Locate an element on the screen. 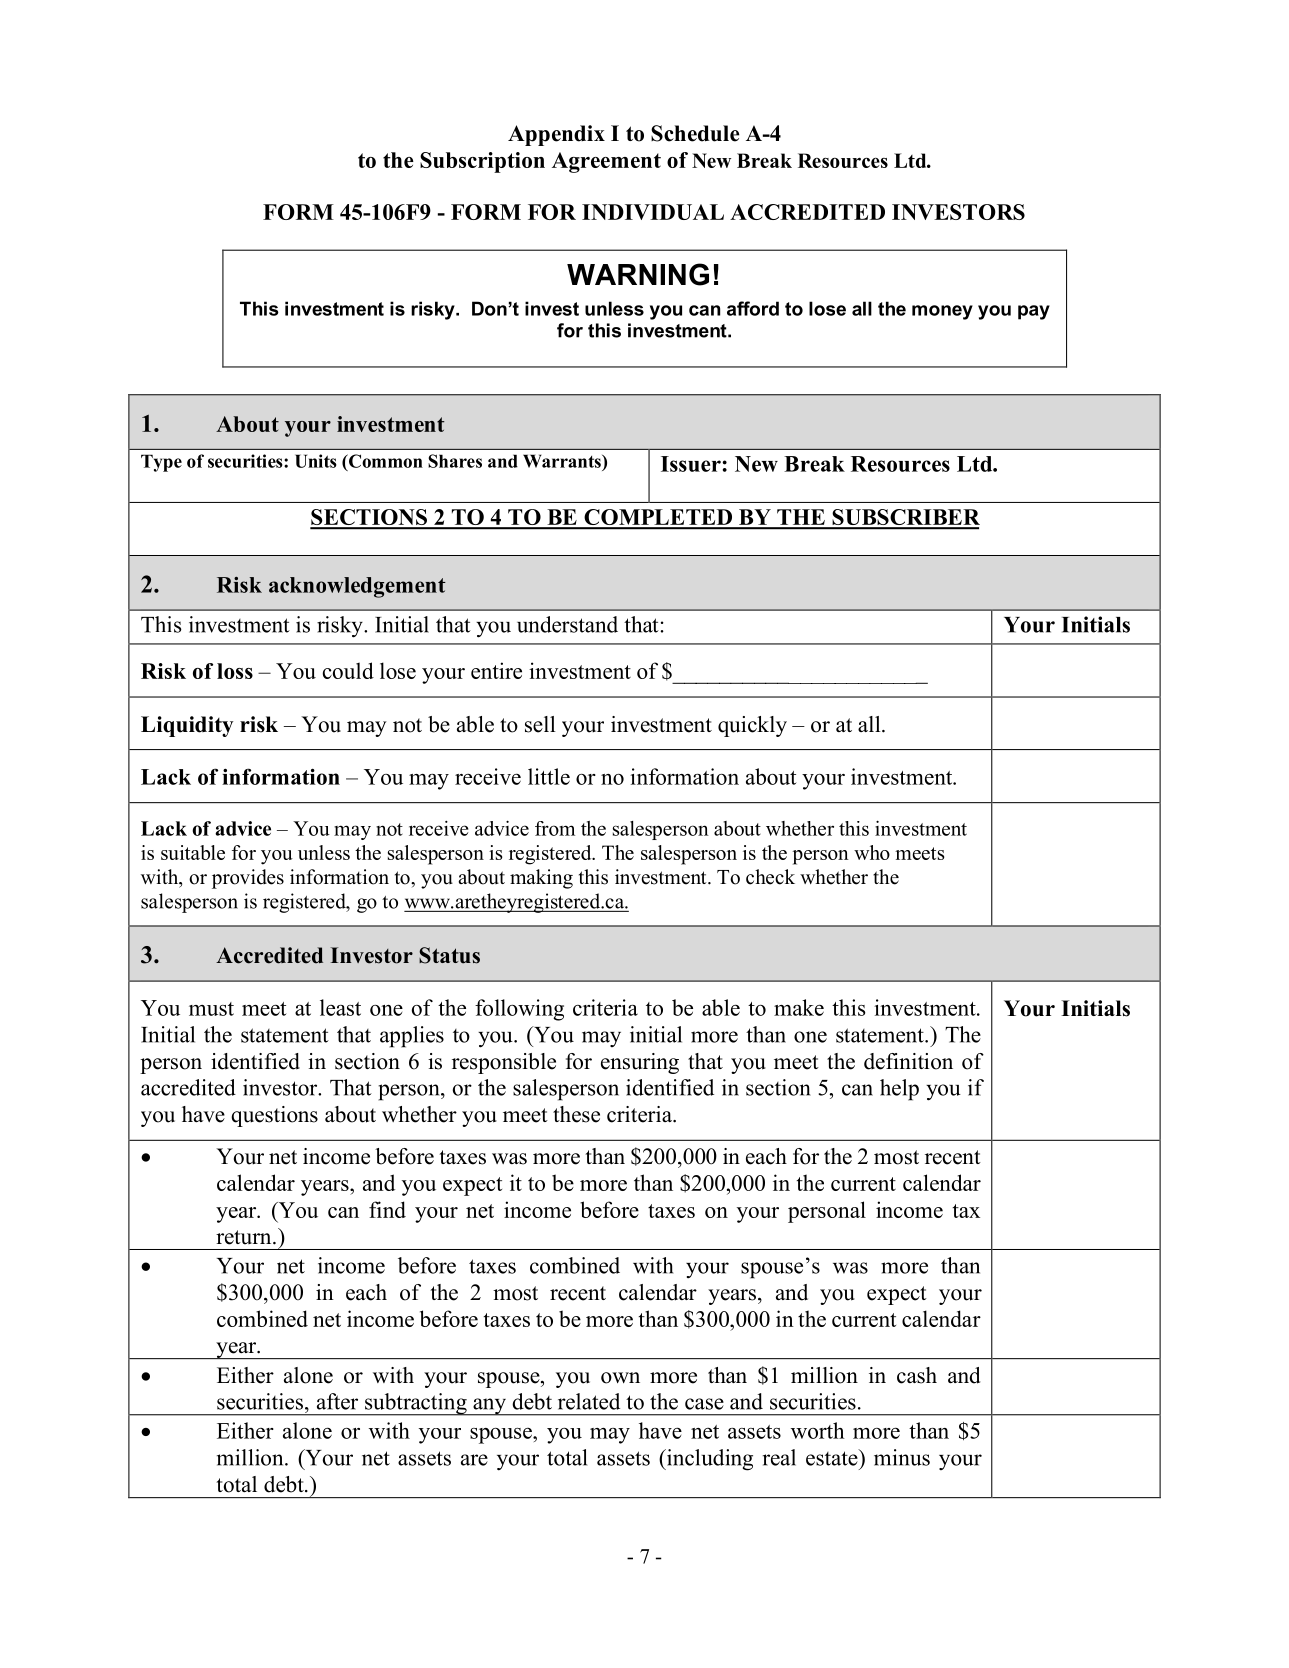 The width and height of the screenshot is (1289, 1668). related is located at coordinates (589, 1401).
